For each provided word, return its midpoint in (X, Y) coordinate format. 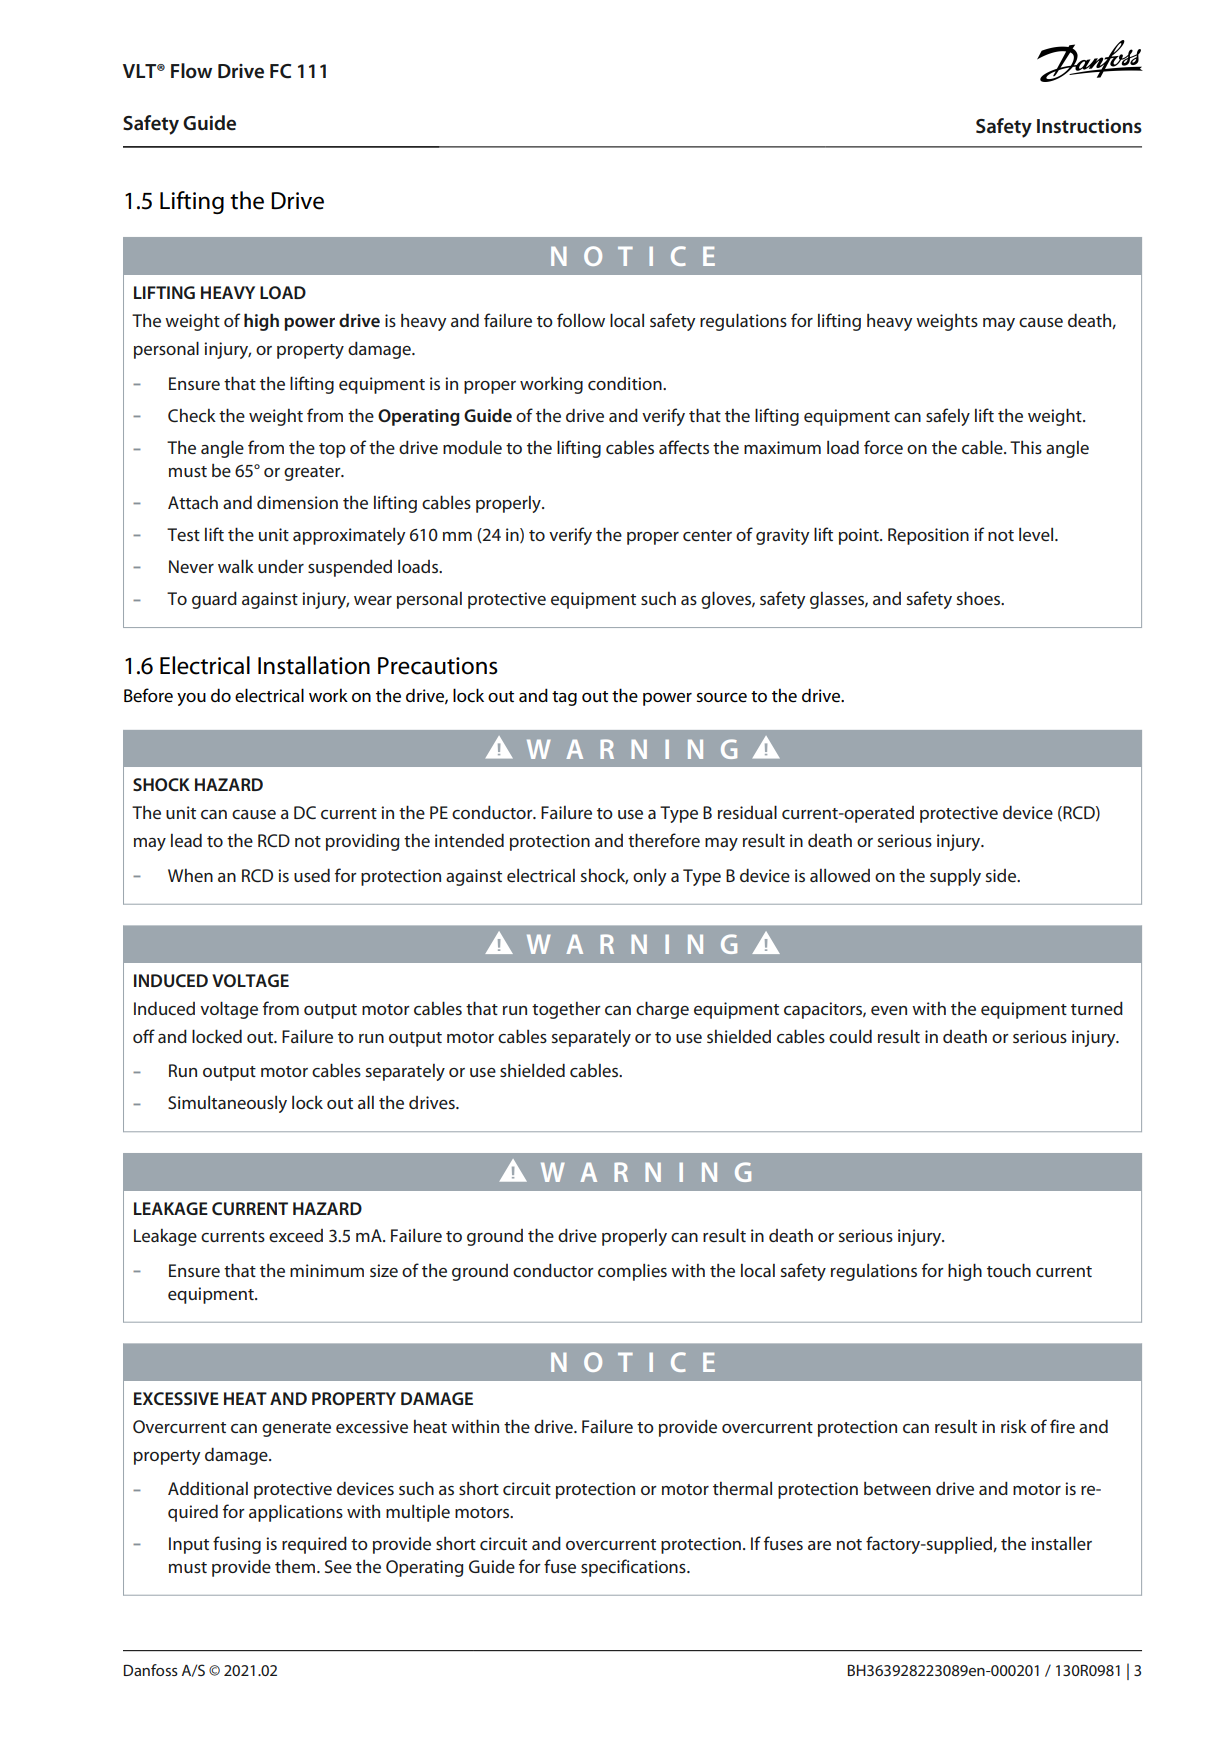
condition (626, 383)
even (889, 1010)
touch (1009, 1270)
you (191, 699)
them (296, 1567)
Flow (191, 70)
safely (948, 417)
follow (581, 320)
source (721, 698)
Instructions (1089, 126)
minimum (327, 1270)
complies (632, 1272)
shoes (979, 598)
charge (662, 1010)
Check (192, 416)
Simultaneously (227, 1104)
